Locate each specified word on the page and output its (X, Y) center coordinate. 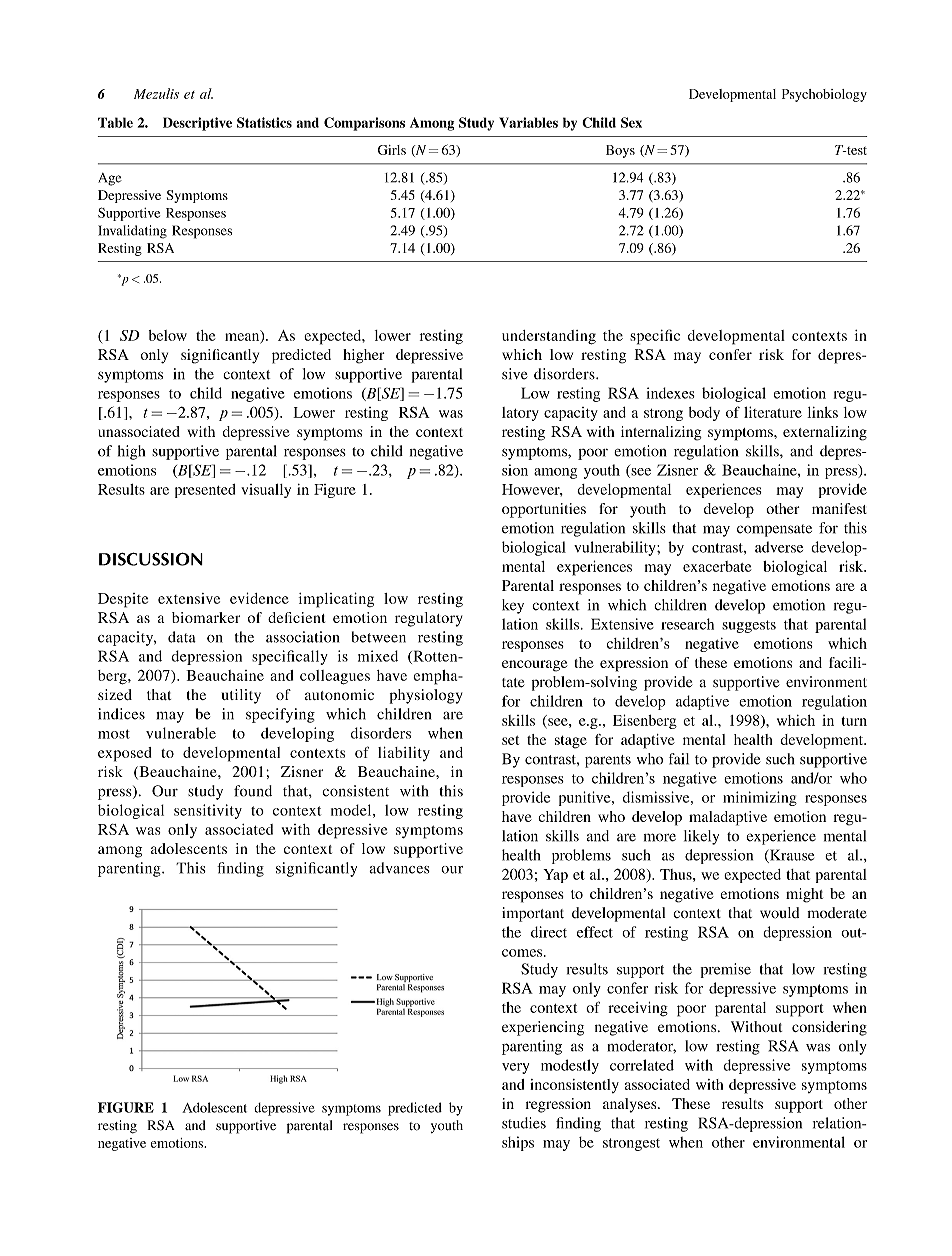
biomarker (206, 617)
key (513, 606)
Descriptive (197, 124)
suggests (749, 626)
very (515, 1068)
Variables (528, 122)
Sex (631, 122)
